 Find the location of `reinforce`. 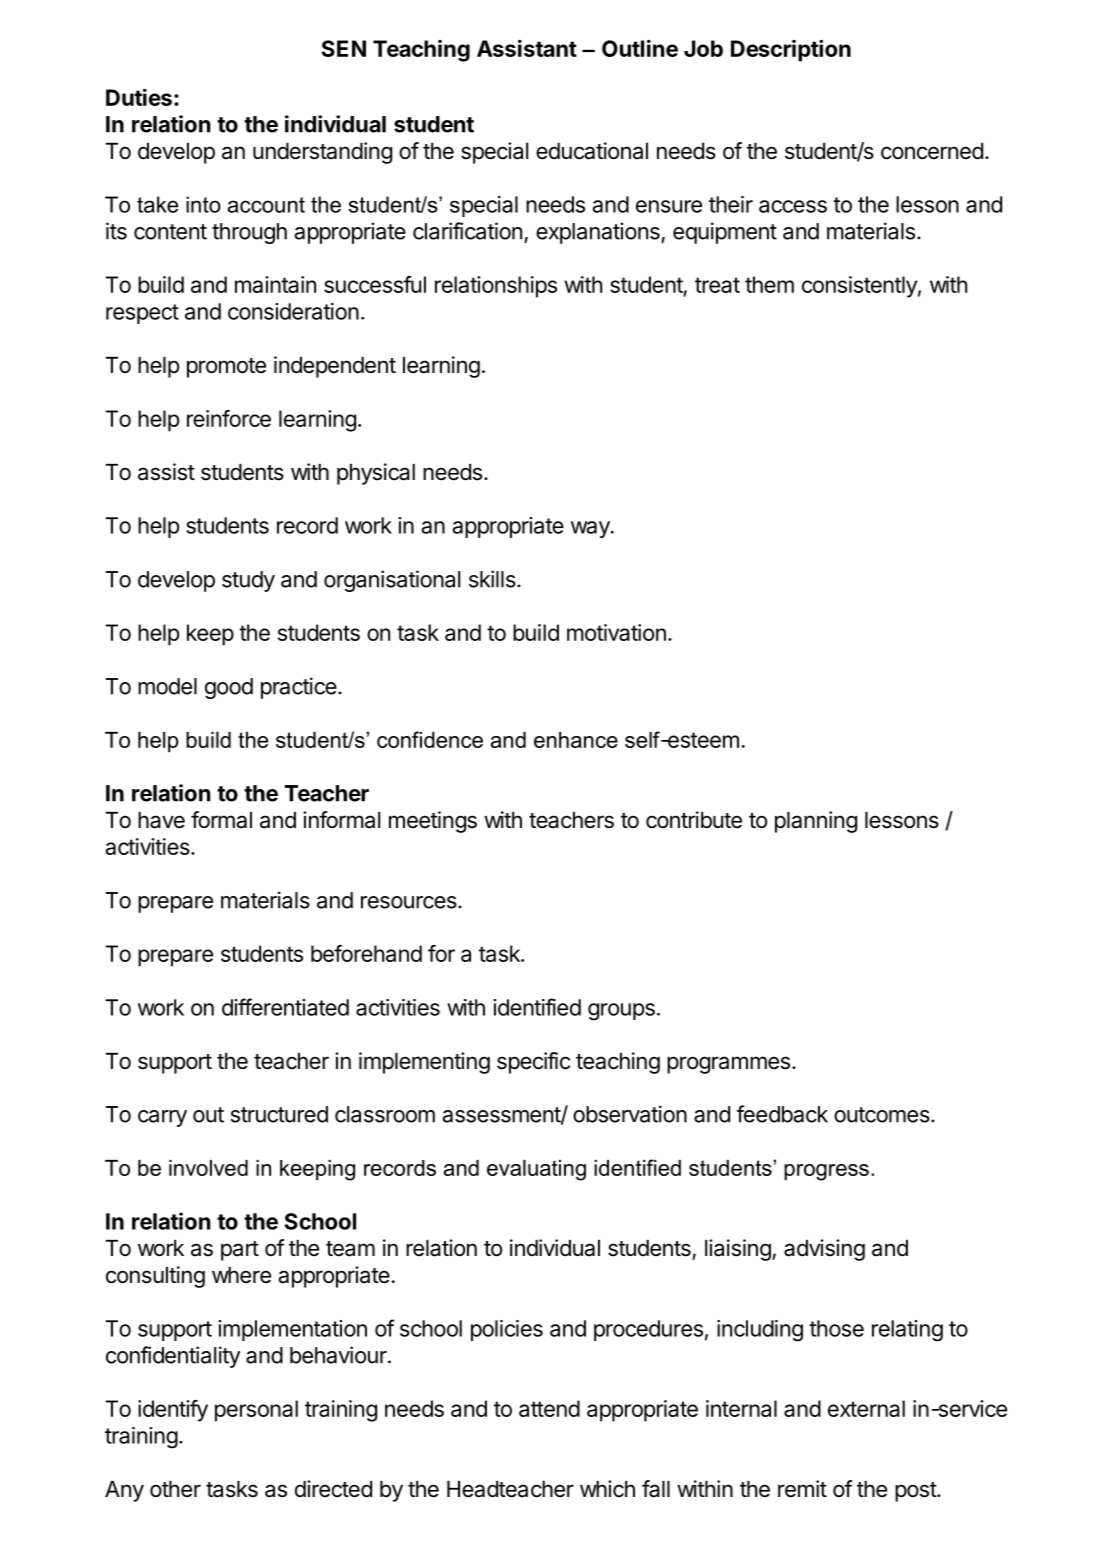

reinforce is located at coordinates (229, 418).
